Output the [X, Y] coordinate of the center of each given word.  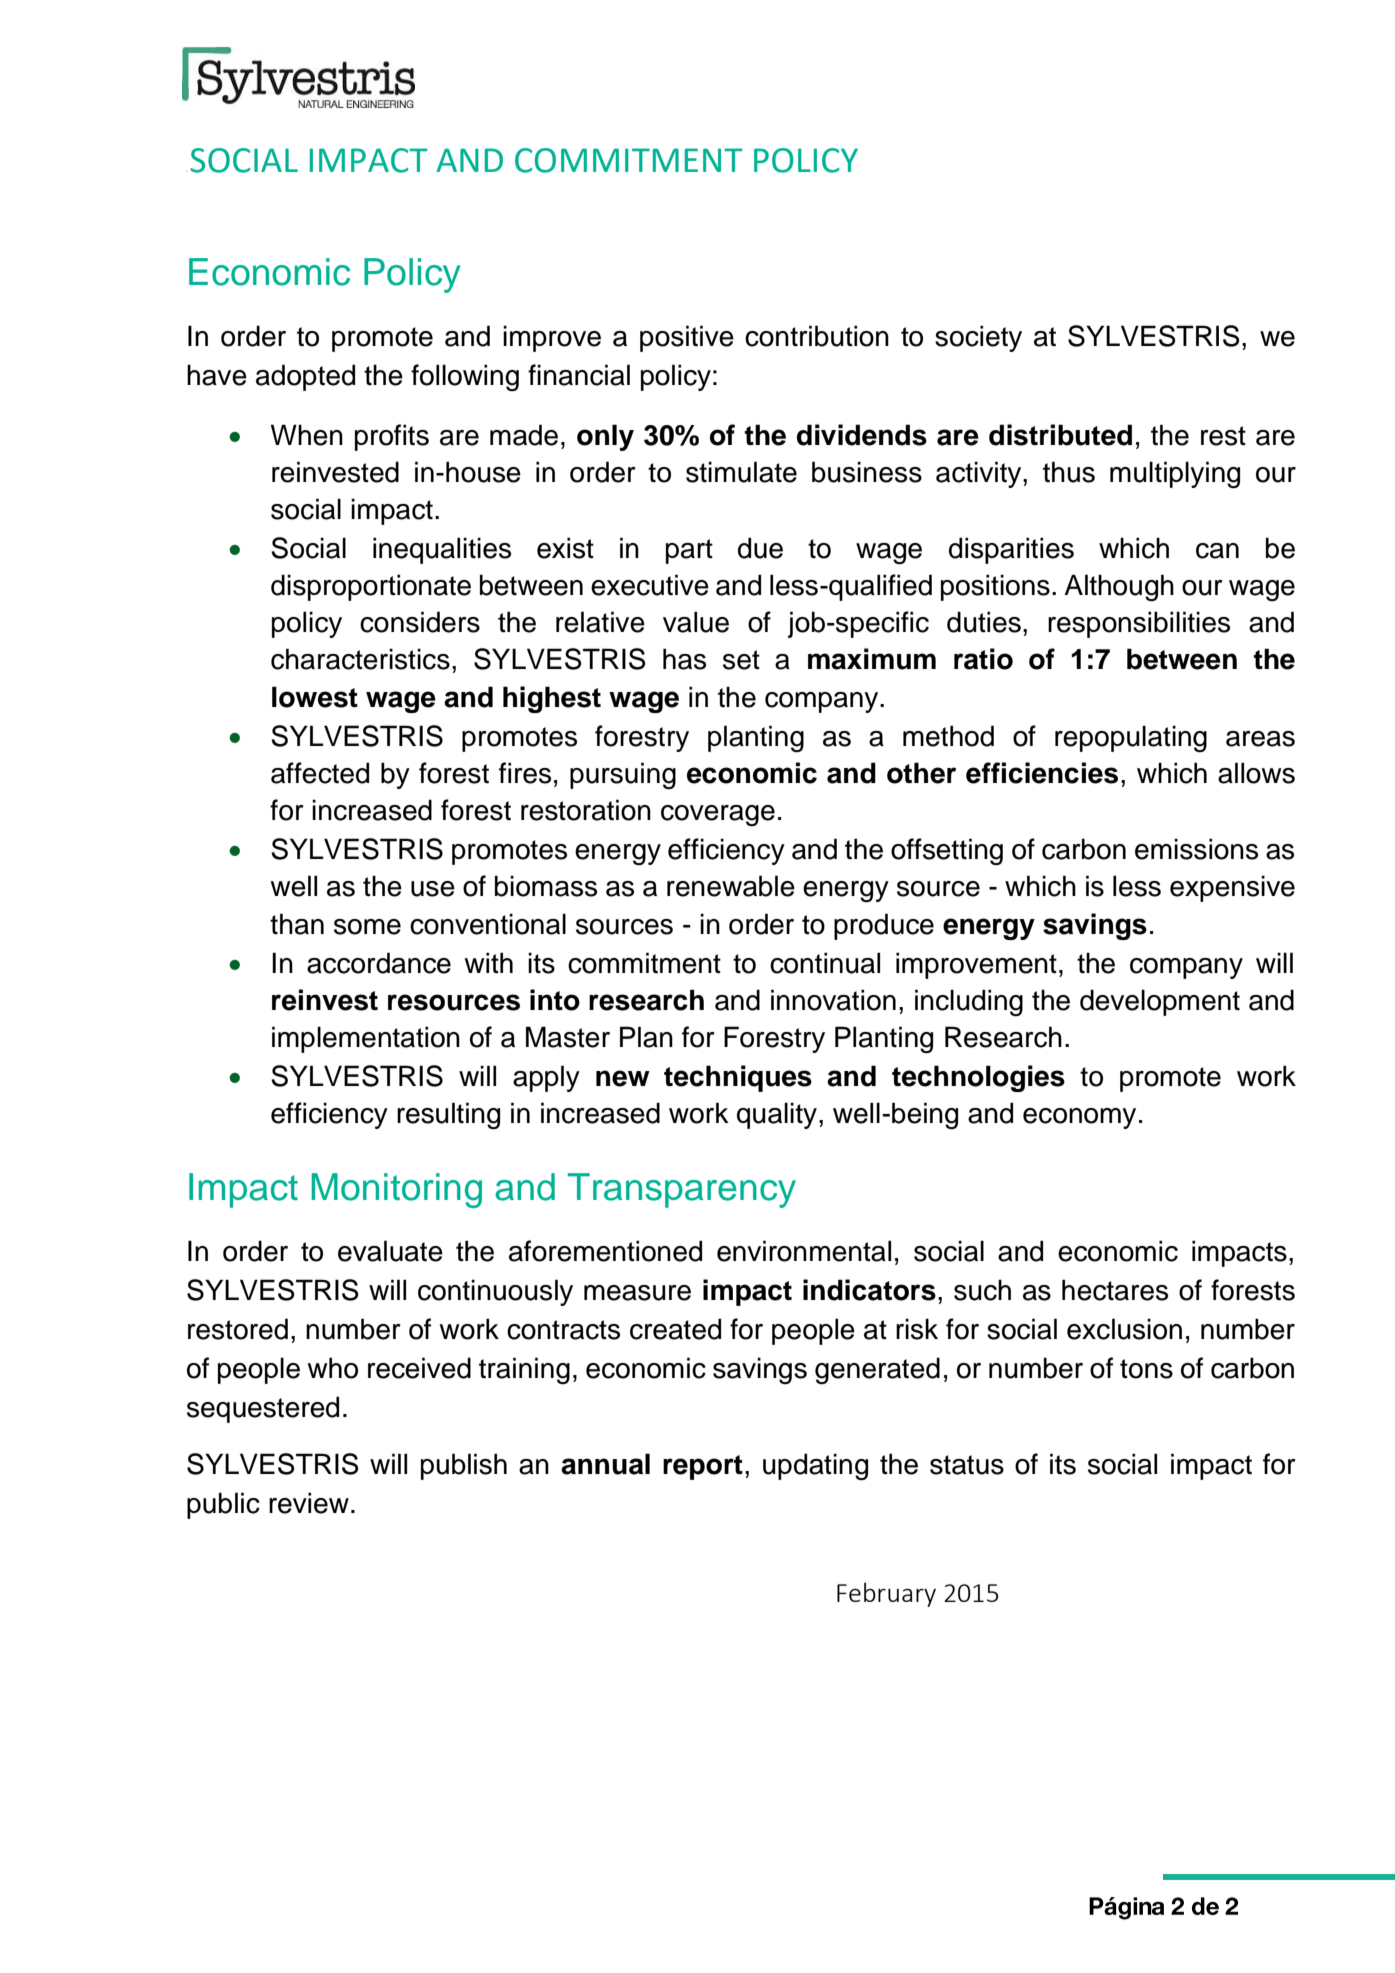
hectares [1115, 1290]
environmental [804, 1251]
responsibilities [1139, 624]
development [1160, 1002]
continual [825, 963]
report [703, 1467]
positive [687, 338]
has [684, 659]
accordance [379, 963]
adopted [305, 377]
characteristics [360, 659]
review [309, 1503]
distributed [1060, 435]
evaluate [390, 1251]
